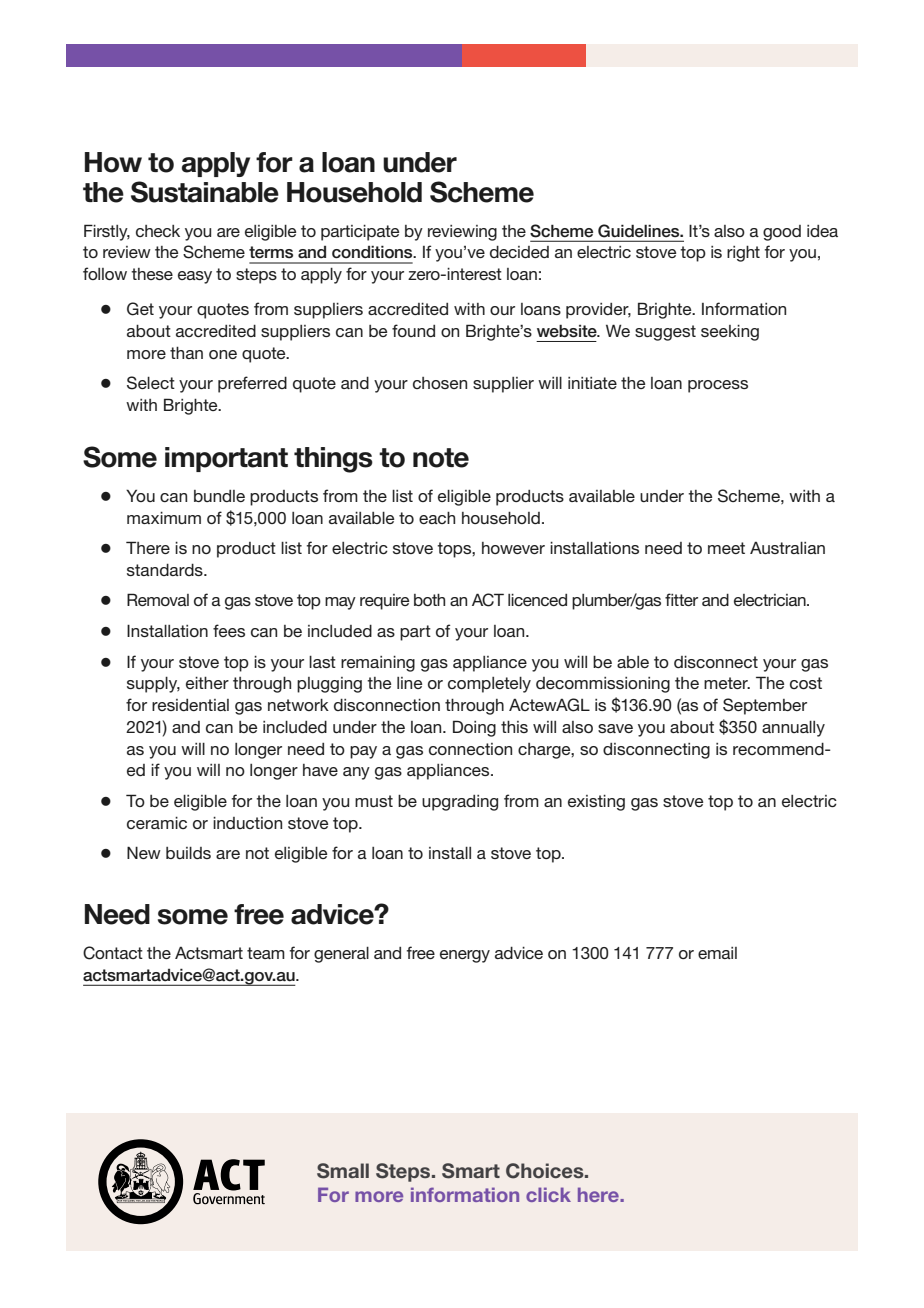  What do you see at coordinates (343, 1171) in the image?
I see `Small` at bounding box center [343, 1171].
